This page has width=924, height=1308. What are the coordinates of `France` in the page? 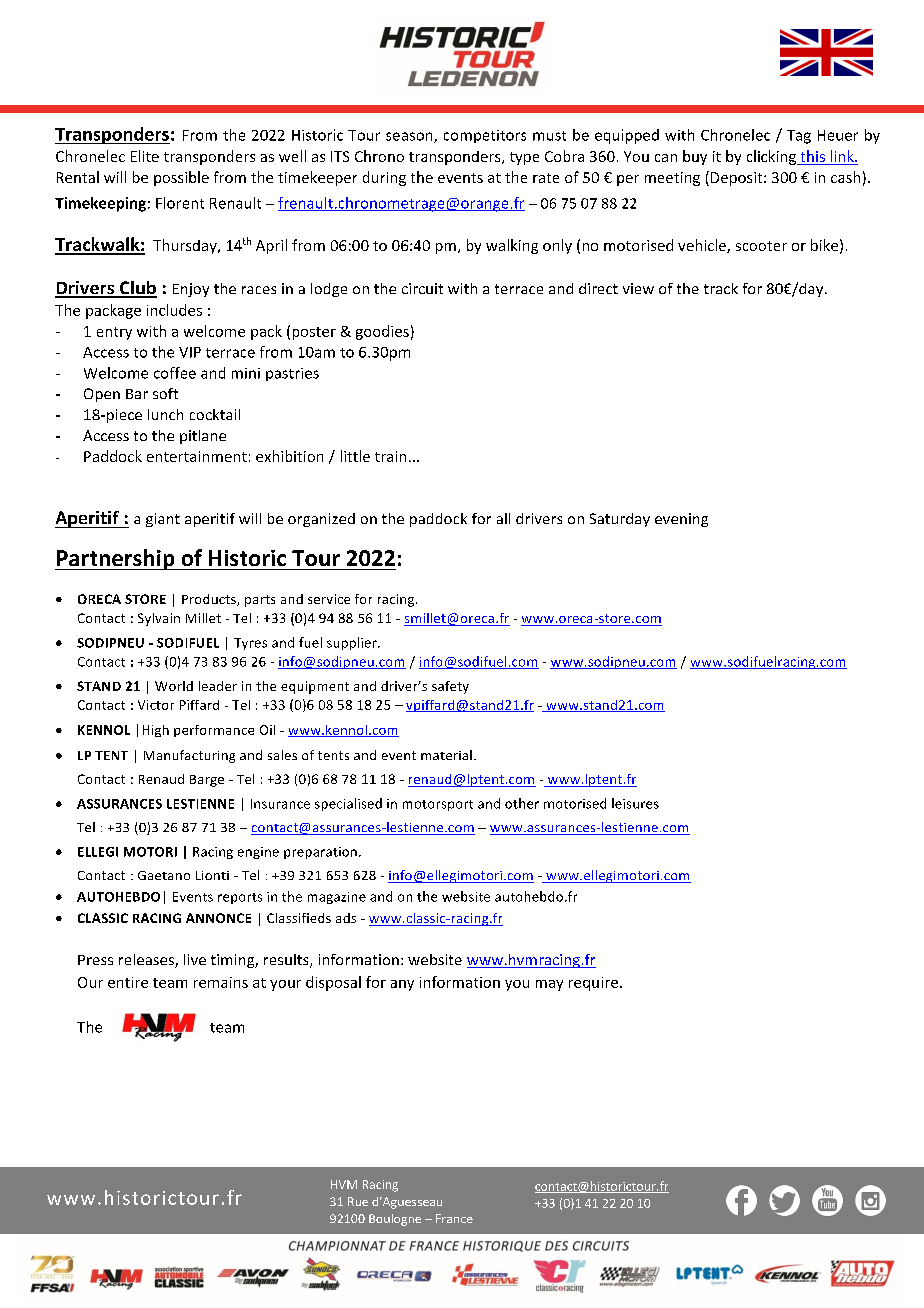 It's located at (454, 1218).
